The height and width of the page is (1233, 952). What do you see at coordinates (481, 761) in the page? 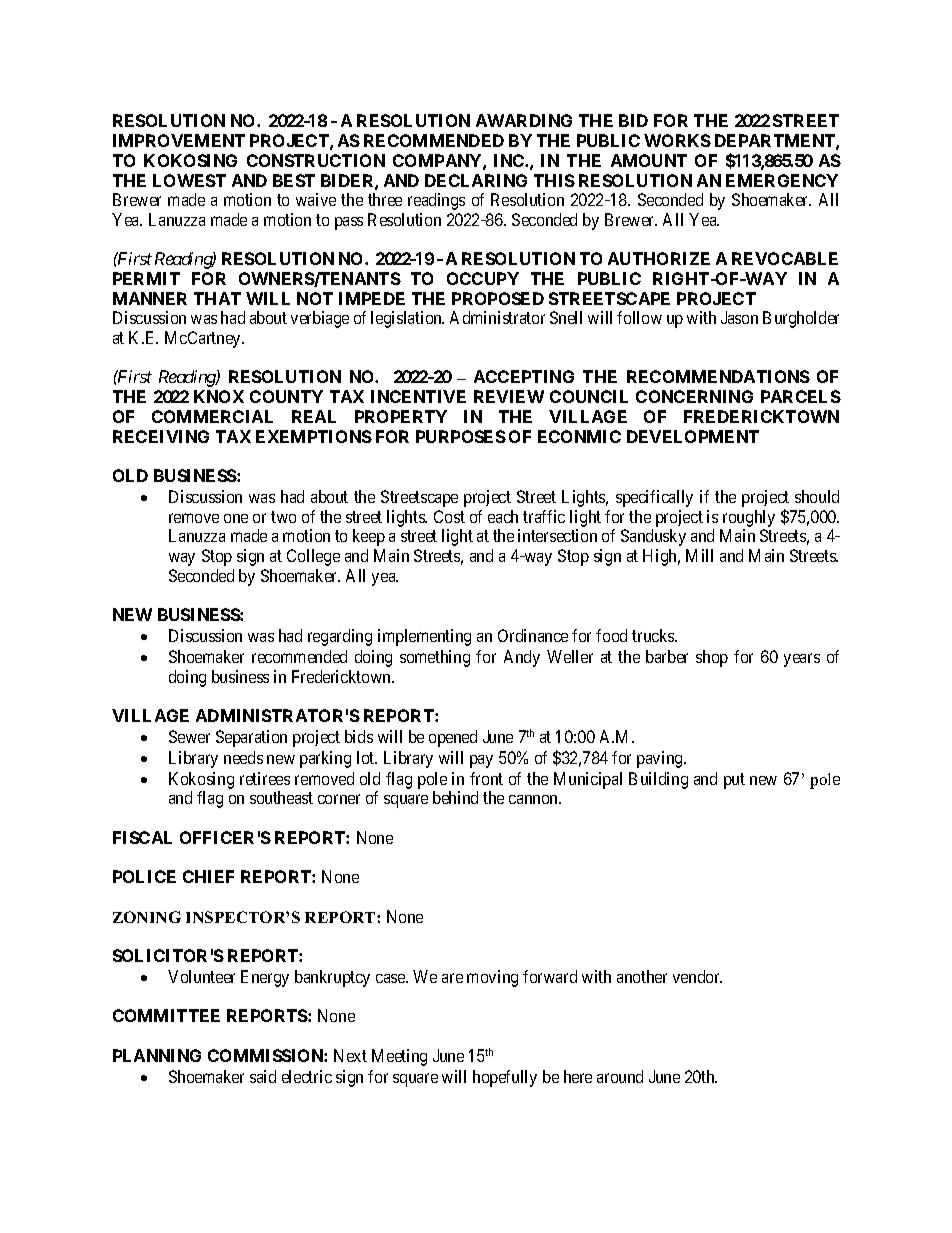
I see `pay` at bounding box center [481, 761].
